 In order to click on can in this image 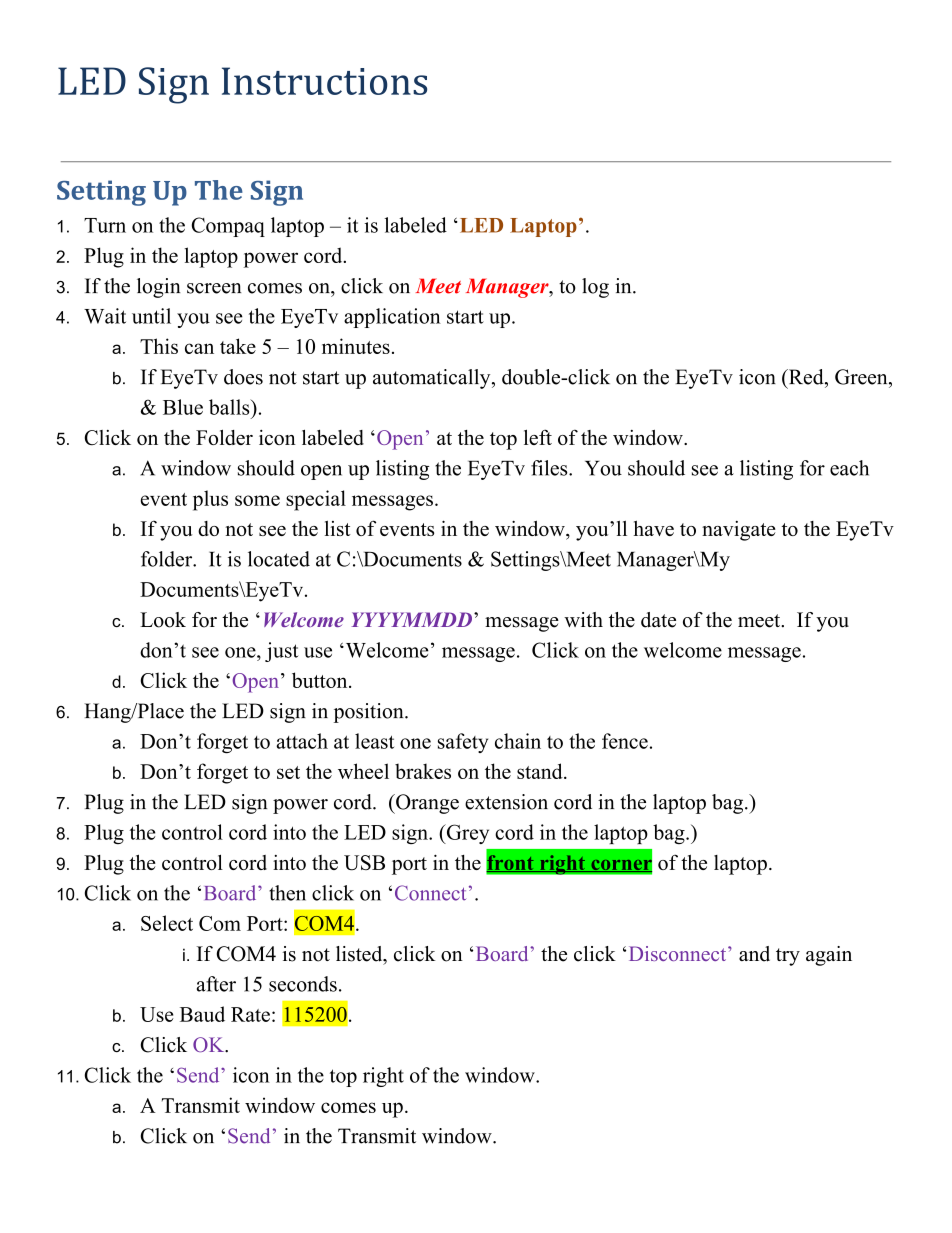, I will do `click(199, 348)`.
